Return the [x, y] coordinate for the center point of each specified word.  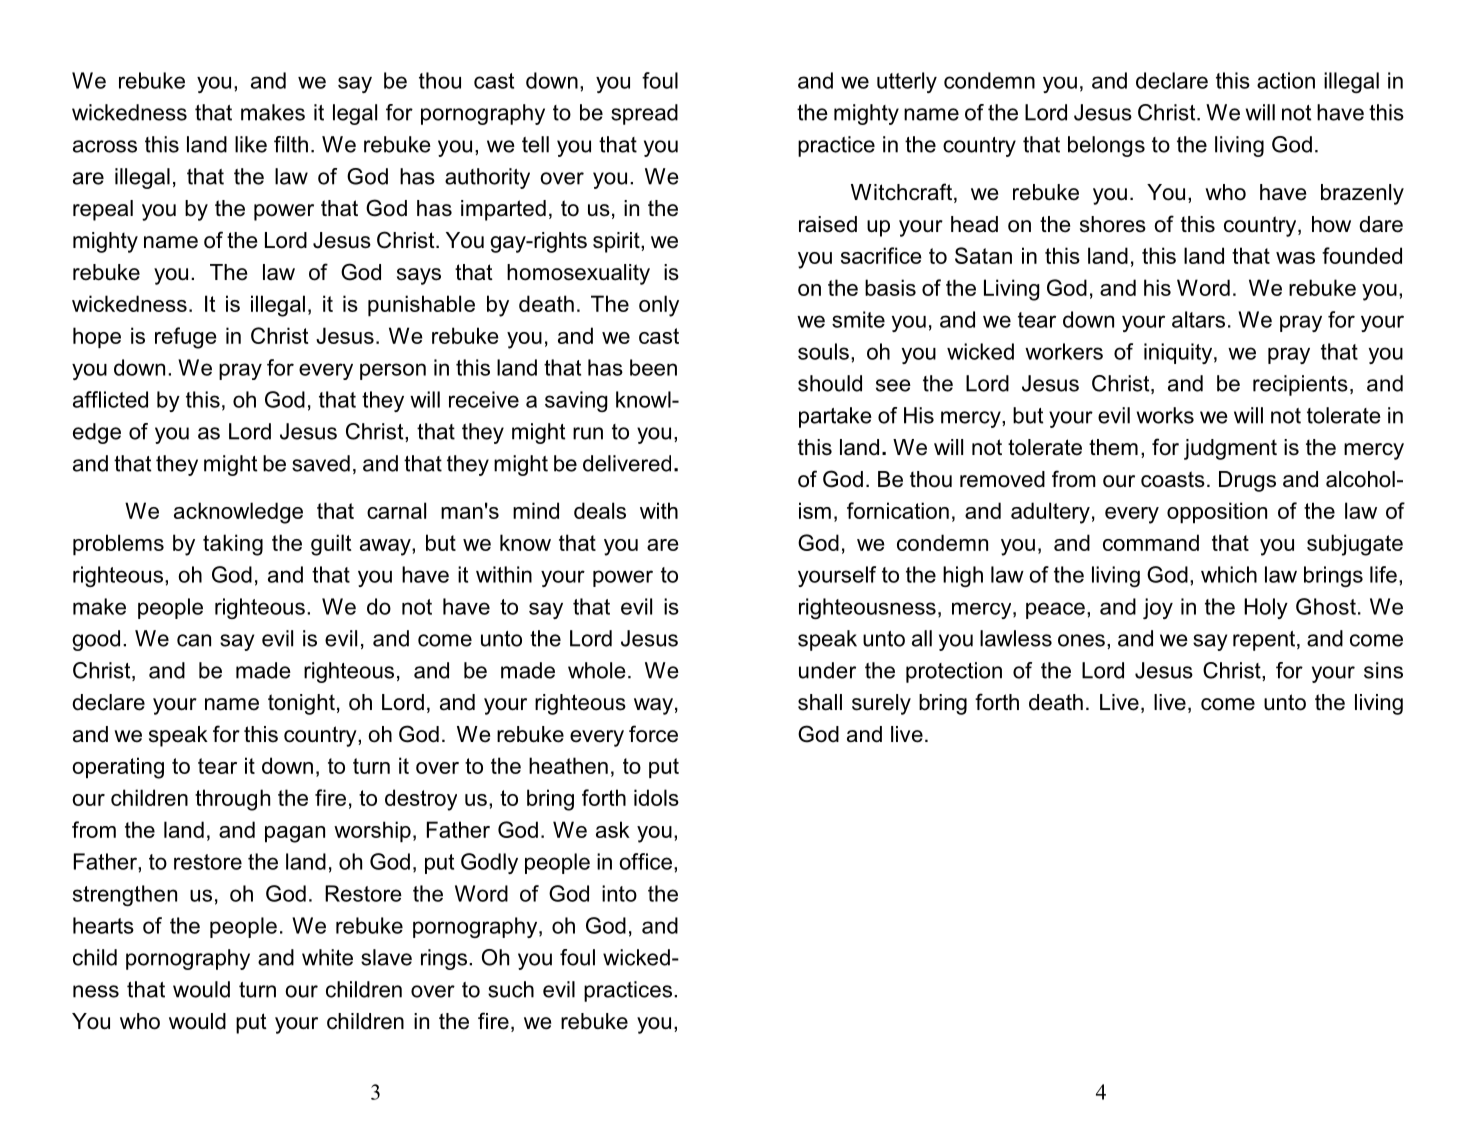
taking [233, 545]
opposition [1217, 513]
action [1286, 80]
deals [600, 510]
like [251, 144]
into [619, 893]
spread [644, 114]
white [327, 957]
